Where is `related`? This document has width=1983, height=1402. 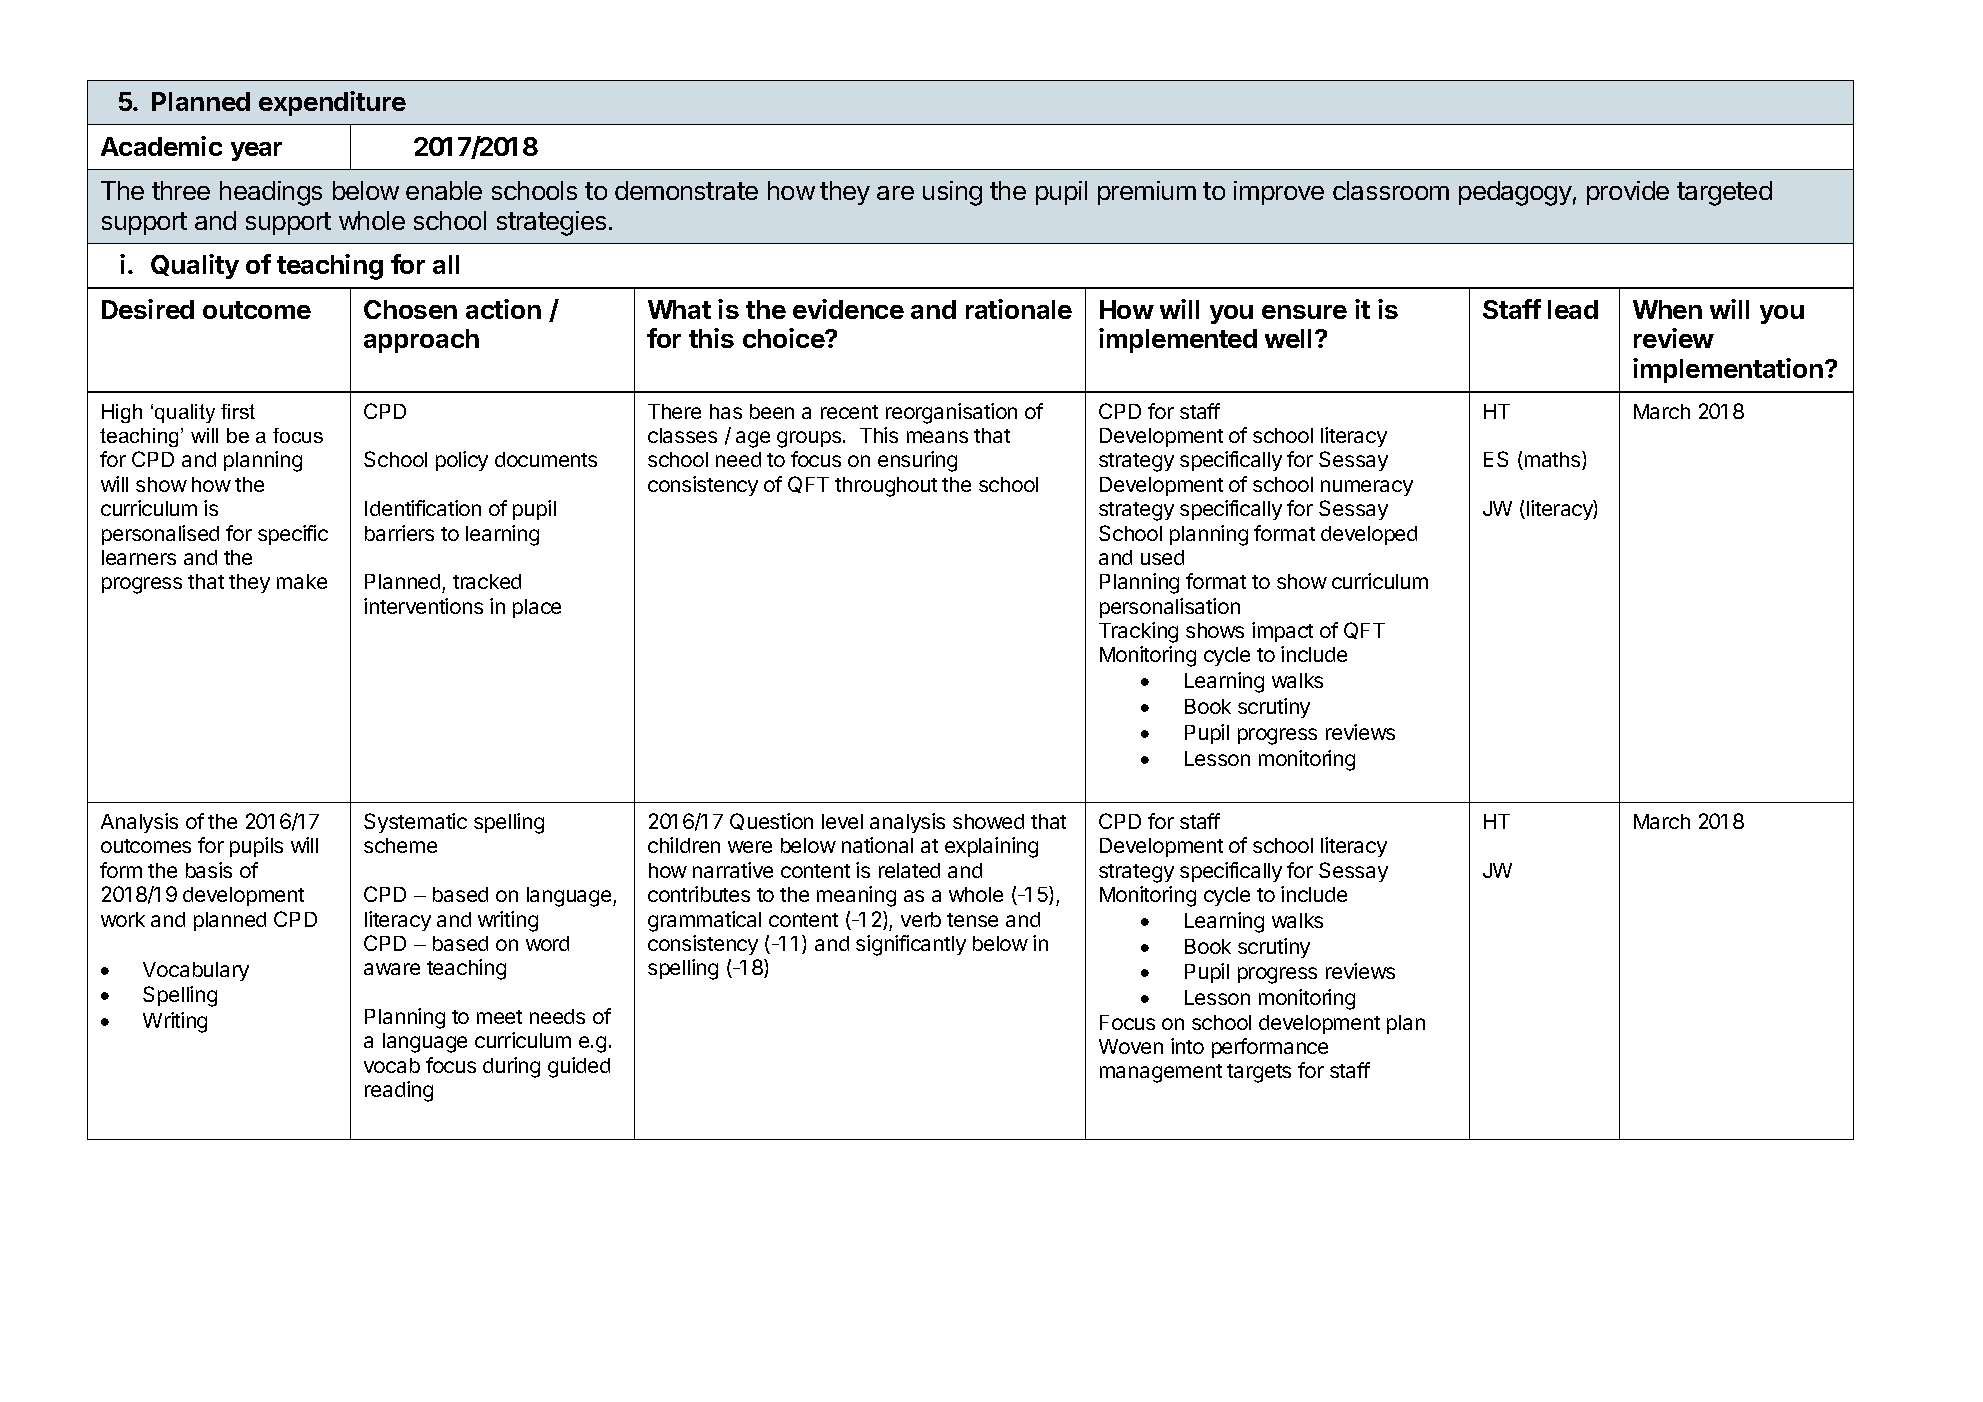 related is located at coordinates (909, 870).
